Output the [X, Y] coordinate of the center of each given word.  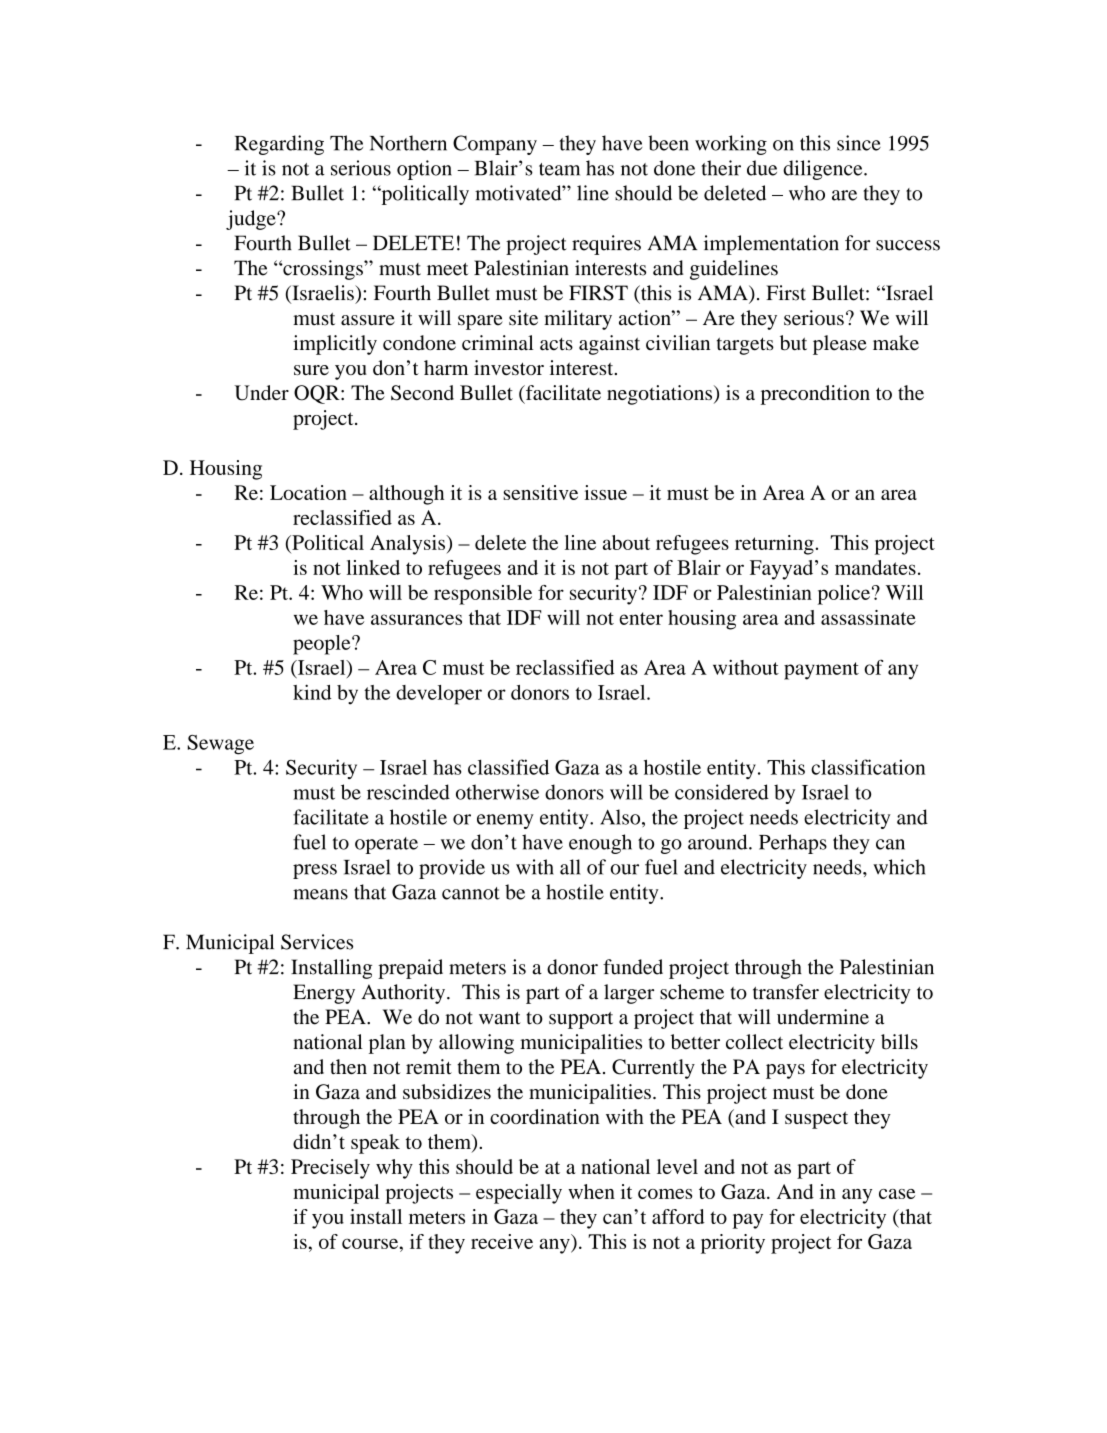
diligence [824, 170]
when [591, 1191]
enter [641, 618]
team [559, 169]
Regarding [279, 145]
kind [312, 692]
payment [821, 671]
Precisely [330, 1169]
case [897, 1194]
